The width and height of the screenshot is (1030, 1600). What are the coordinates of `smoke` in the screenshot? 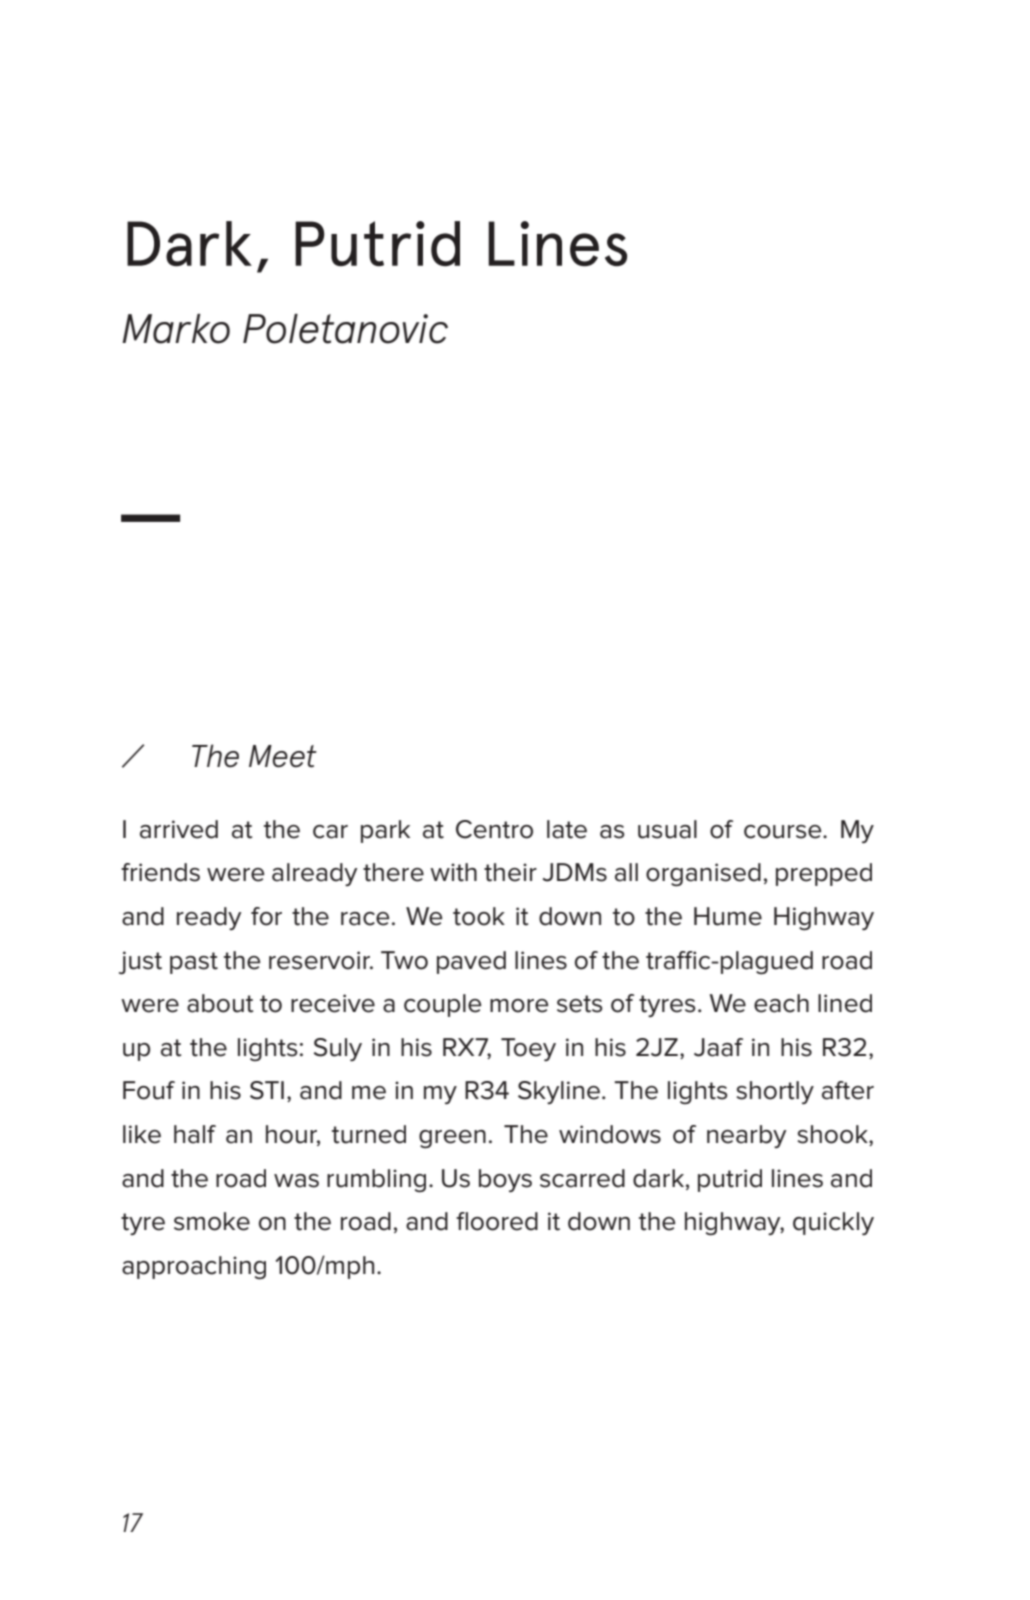 It's located at (212, 1221).
